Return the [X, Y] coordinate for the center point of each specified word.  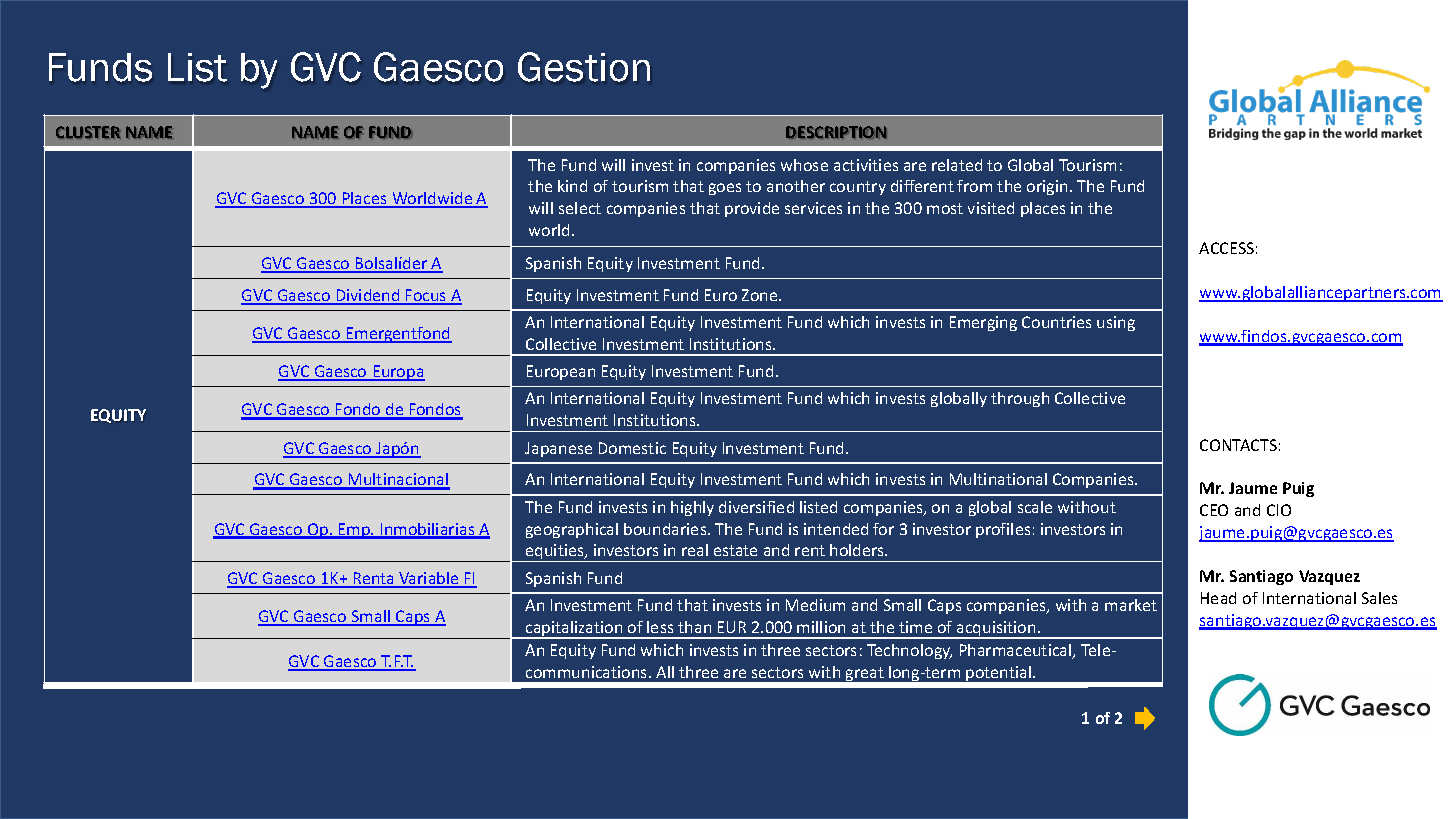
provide [752, 209]
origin [1047, 187]
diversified [756, 507]
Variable [429, 579]
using [1116, 323]
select [580, 208]
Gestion [584, 67]
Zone [761, 295]
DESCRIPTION [836, 132]
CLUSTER [88, 132]
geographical [572, 530]
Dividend [368, 296]
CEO [1214, 510]
